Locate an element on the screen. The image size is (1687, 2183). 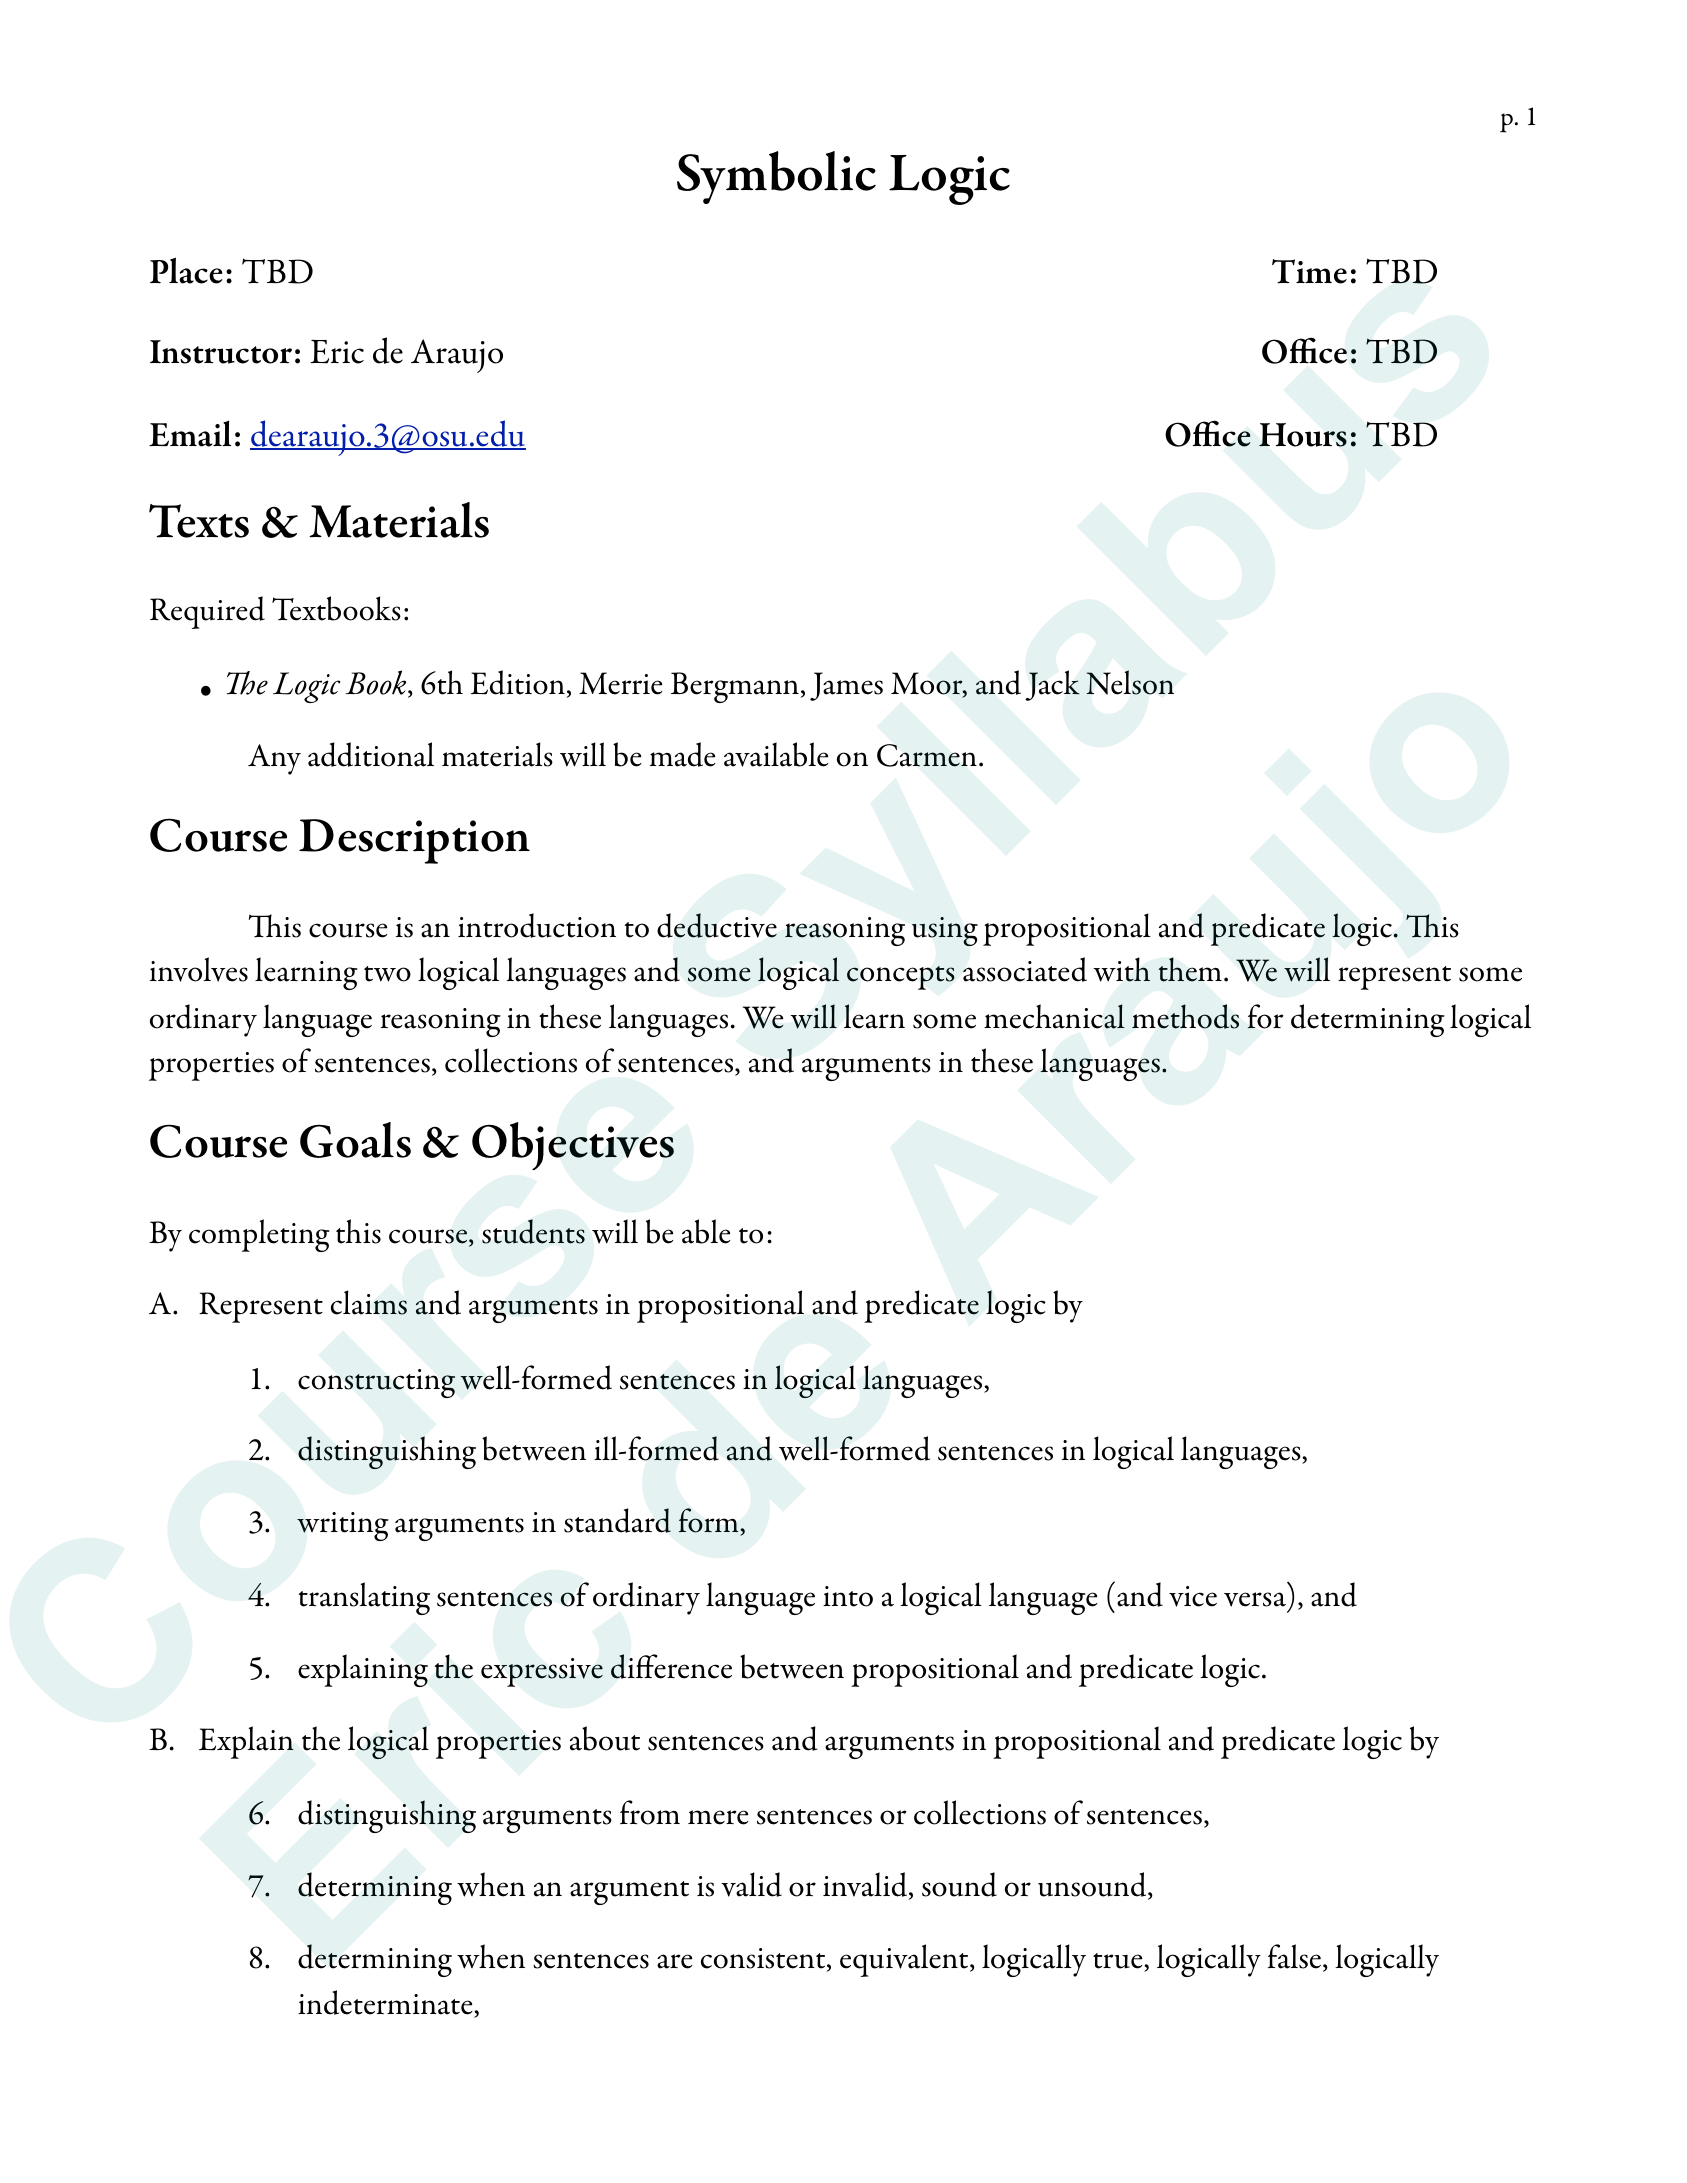
Bergmann is located at coordinates (735, 687).
